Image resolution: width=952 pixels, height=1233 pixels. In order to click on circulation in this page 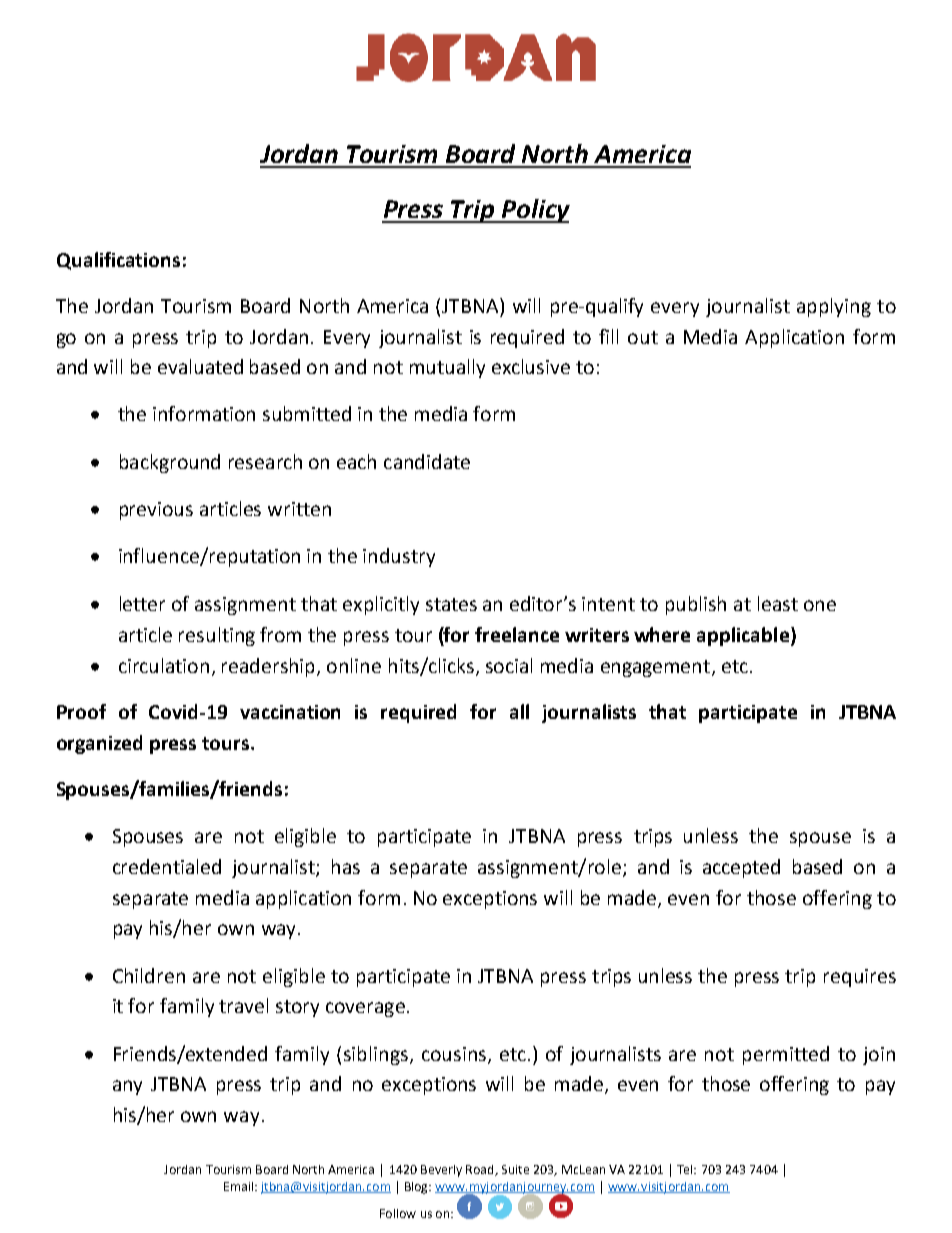, I will do `click(164, 665)`.
